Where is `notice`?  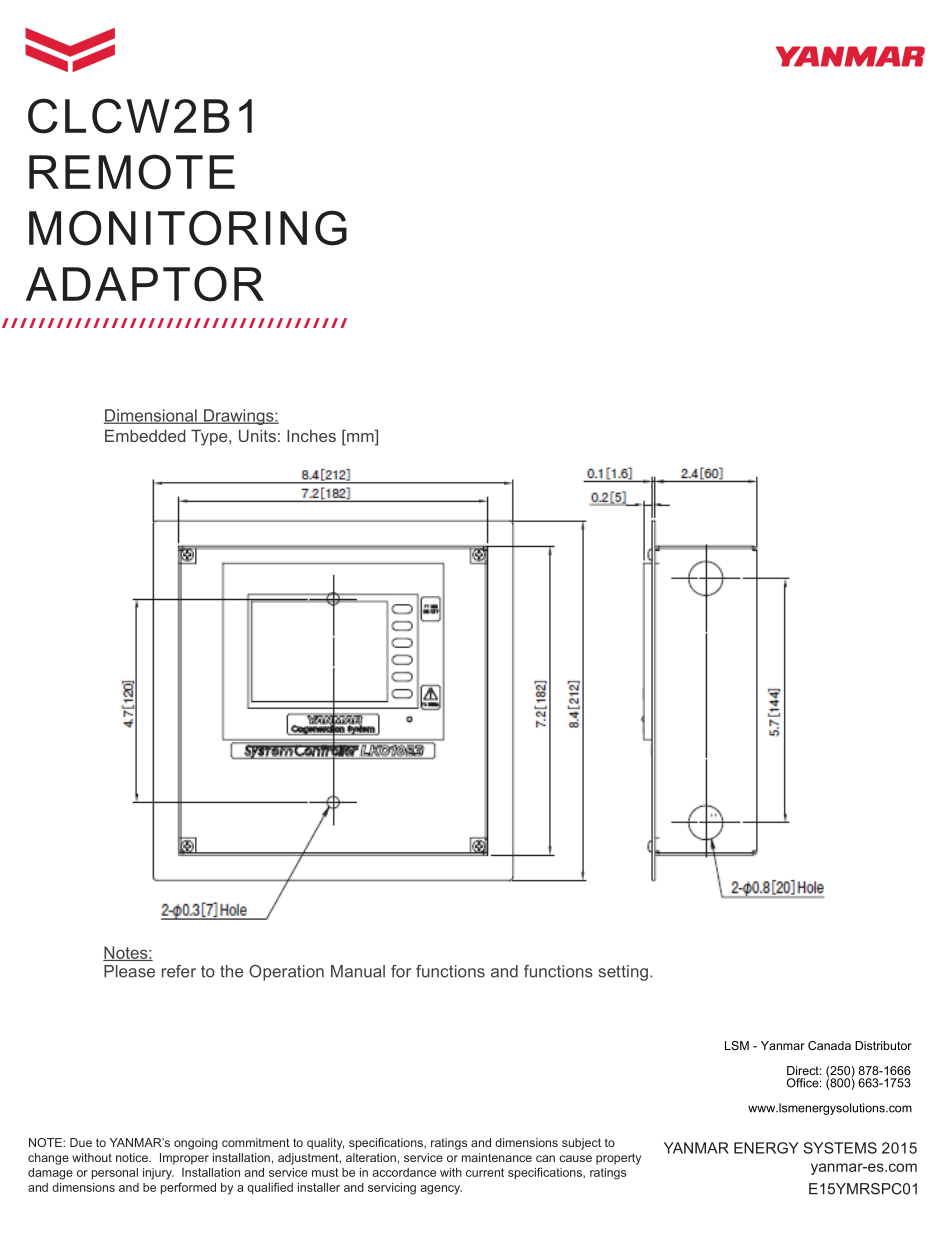 notice is located at coordinates (133, 1157).
